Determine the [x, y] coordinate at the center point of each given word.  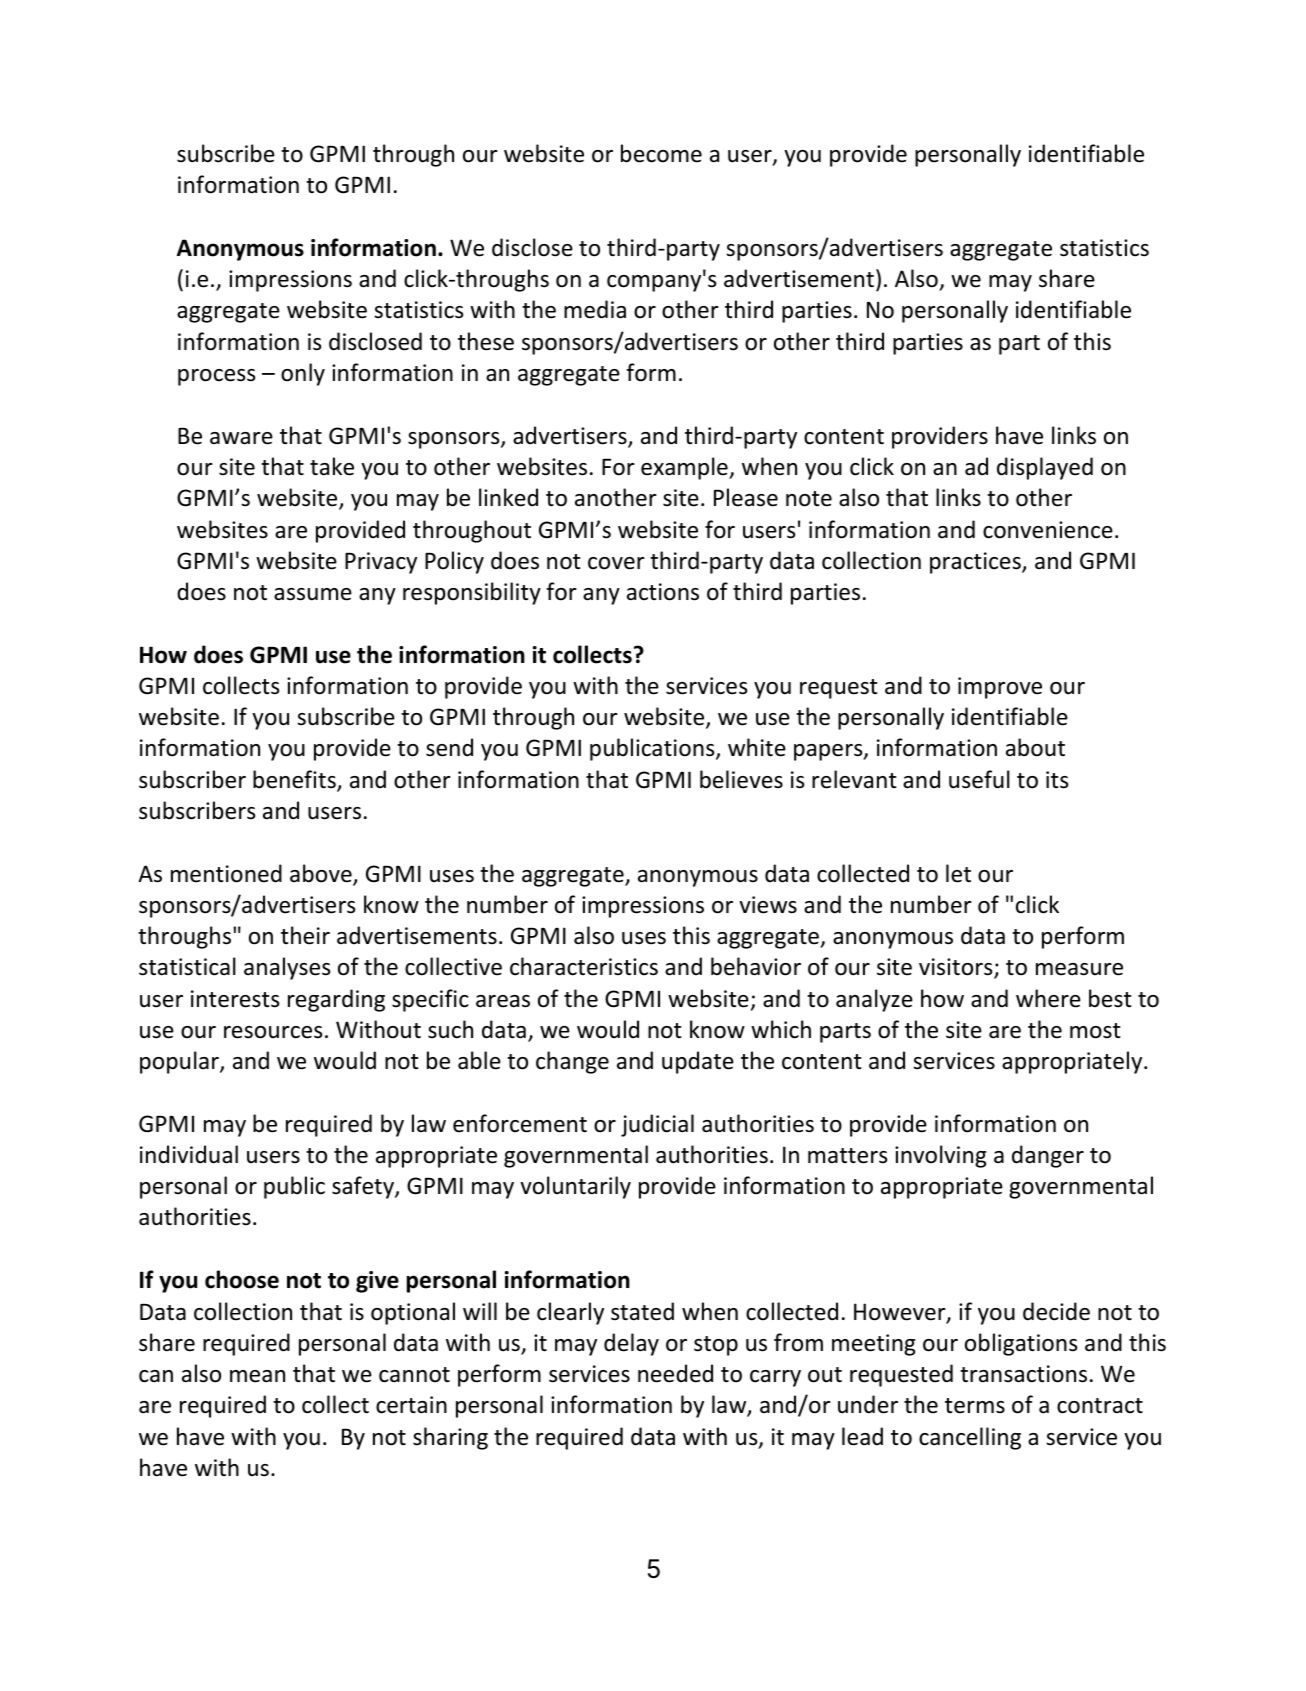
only [303, 374]
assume [313, 594]
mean [257, 1376]
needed [675, 1373]
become [661, 153]
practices [976, 563]
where [1048, 998]
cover [616, 563]
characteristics [584, 966]
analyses [287, 968]
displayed [1045, 468]
